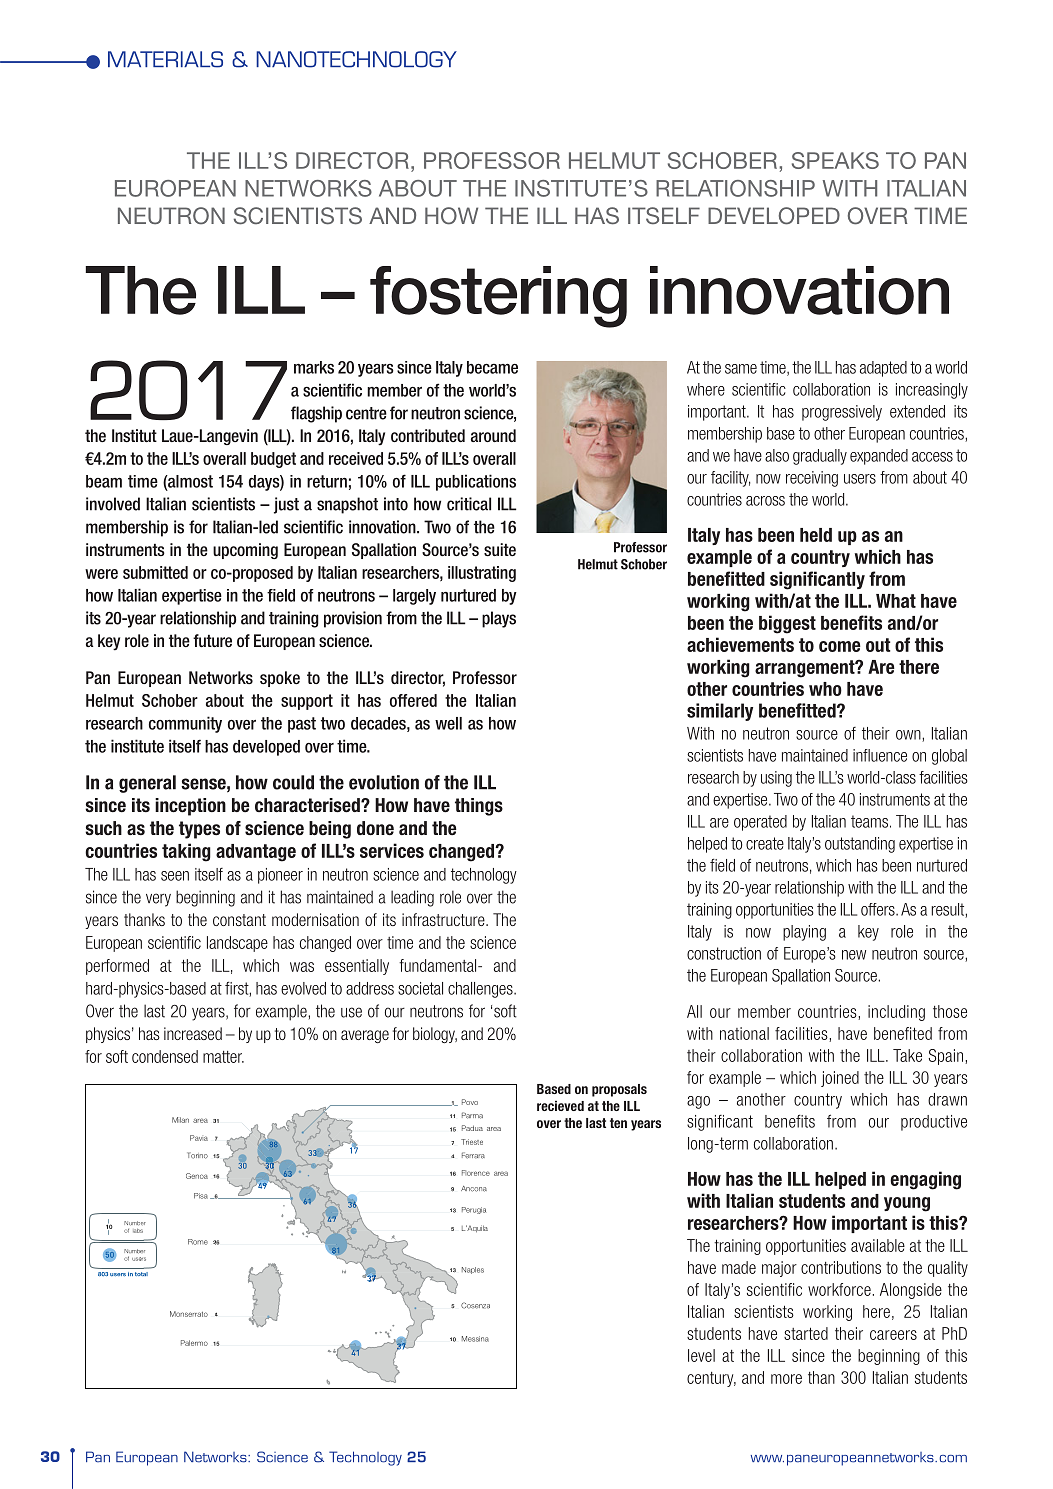 The height and width of the screenshot is (1489, 1053). Describe the element at coordinates (493, 435) in the screenshot. I see `around` at that location.
